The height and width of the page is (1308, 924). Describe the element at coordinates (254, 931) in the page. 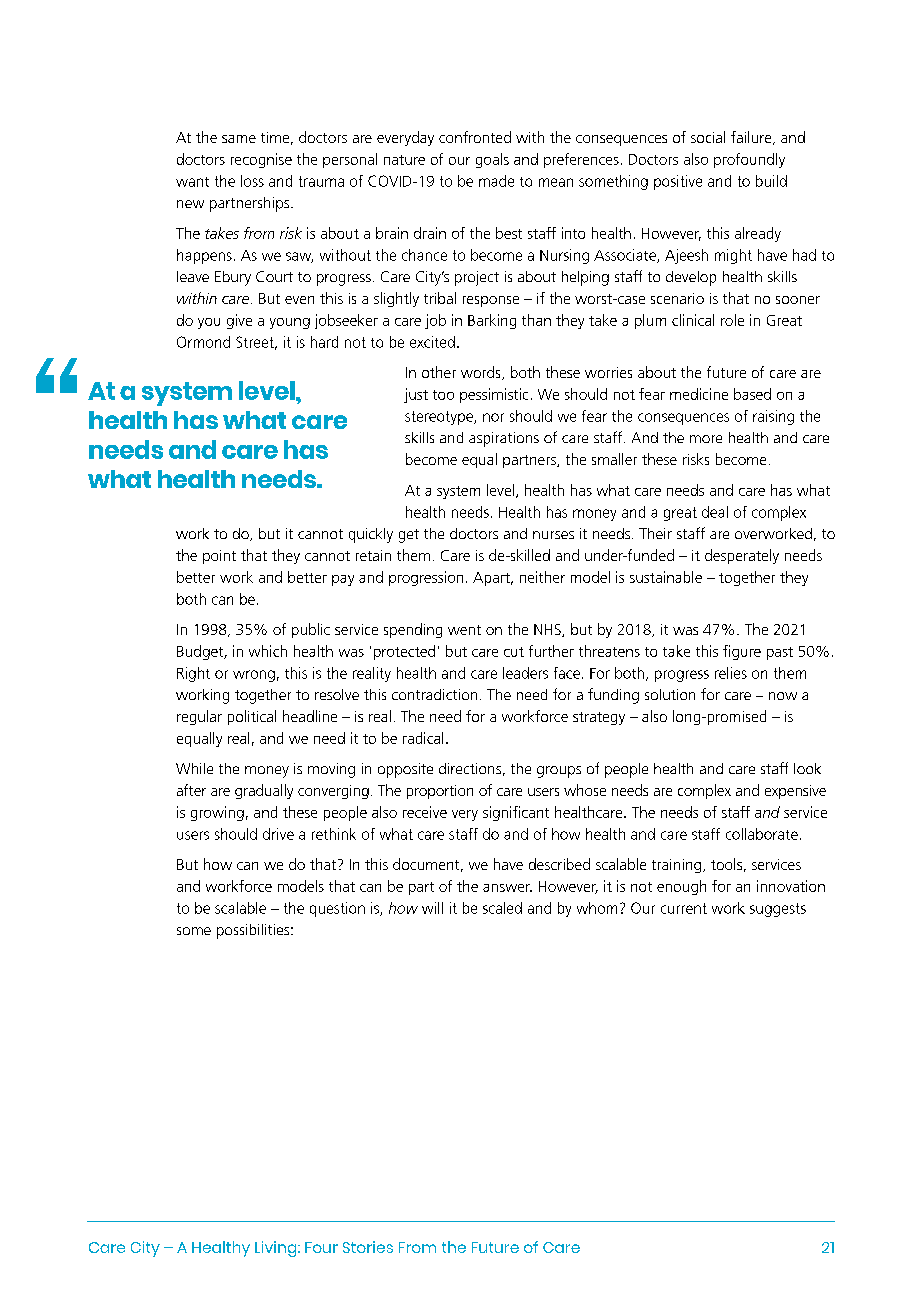

I see `possibilities` at that location.
